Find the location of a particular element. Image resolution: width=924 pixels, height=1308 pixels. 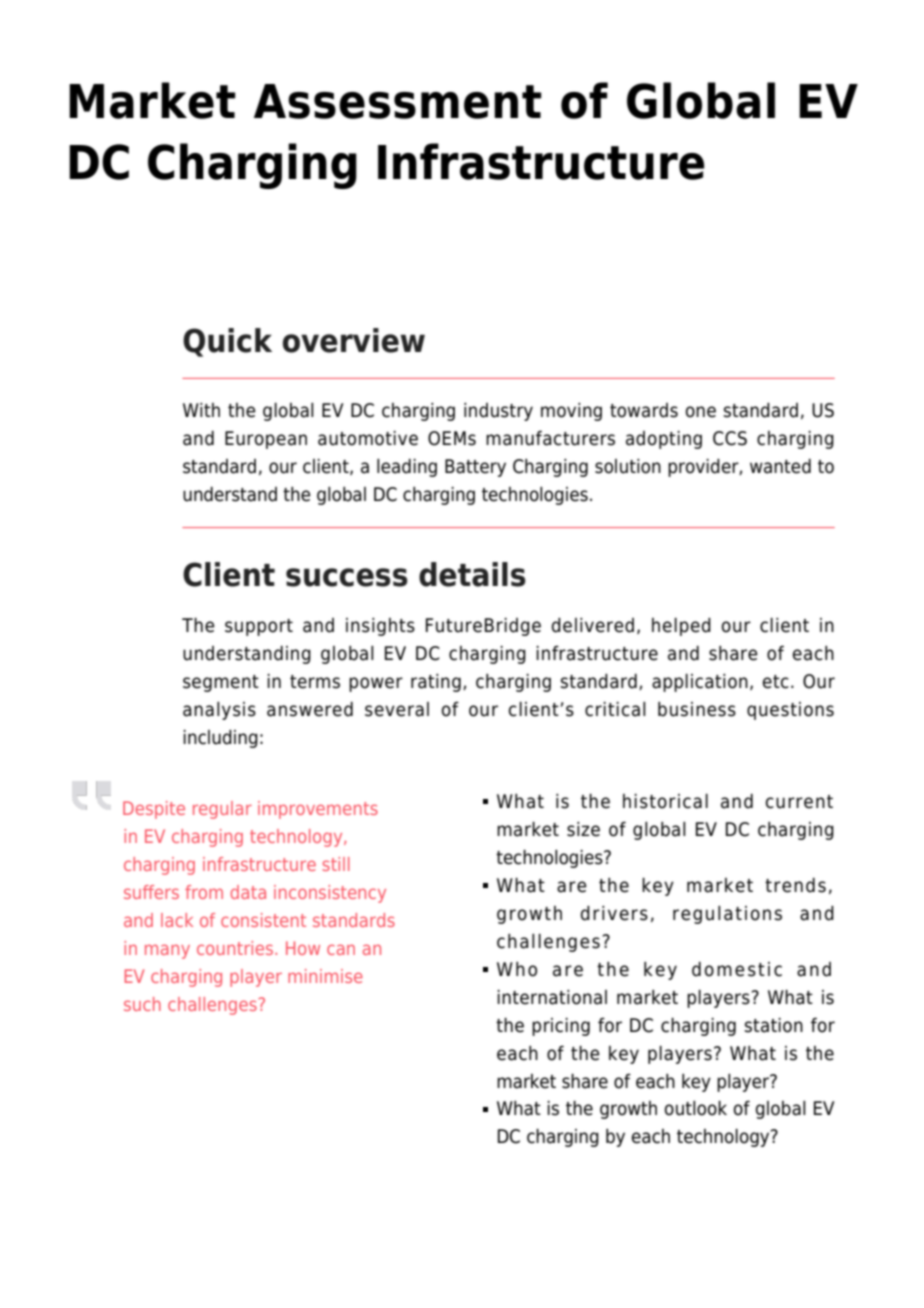

Assessment is located at coordinates (398, 101).
